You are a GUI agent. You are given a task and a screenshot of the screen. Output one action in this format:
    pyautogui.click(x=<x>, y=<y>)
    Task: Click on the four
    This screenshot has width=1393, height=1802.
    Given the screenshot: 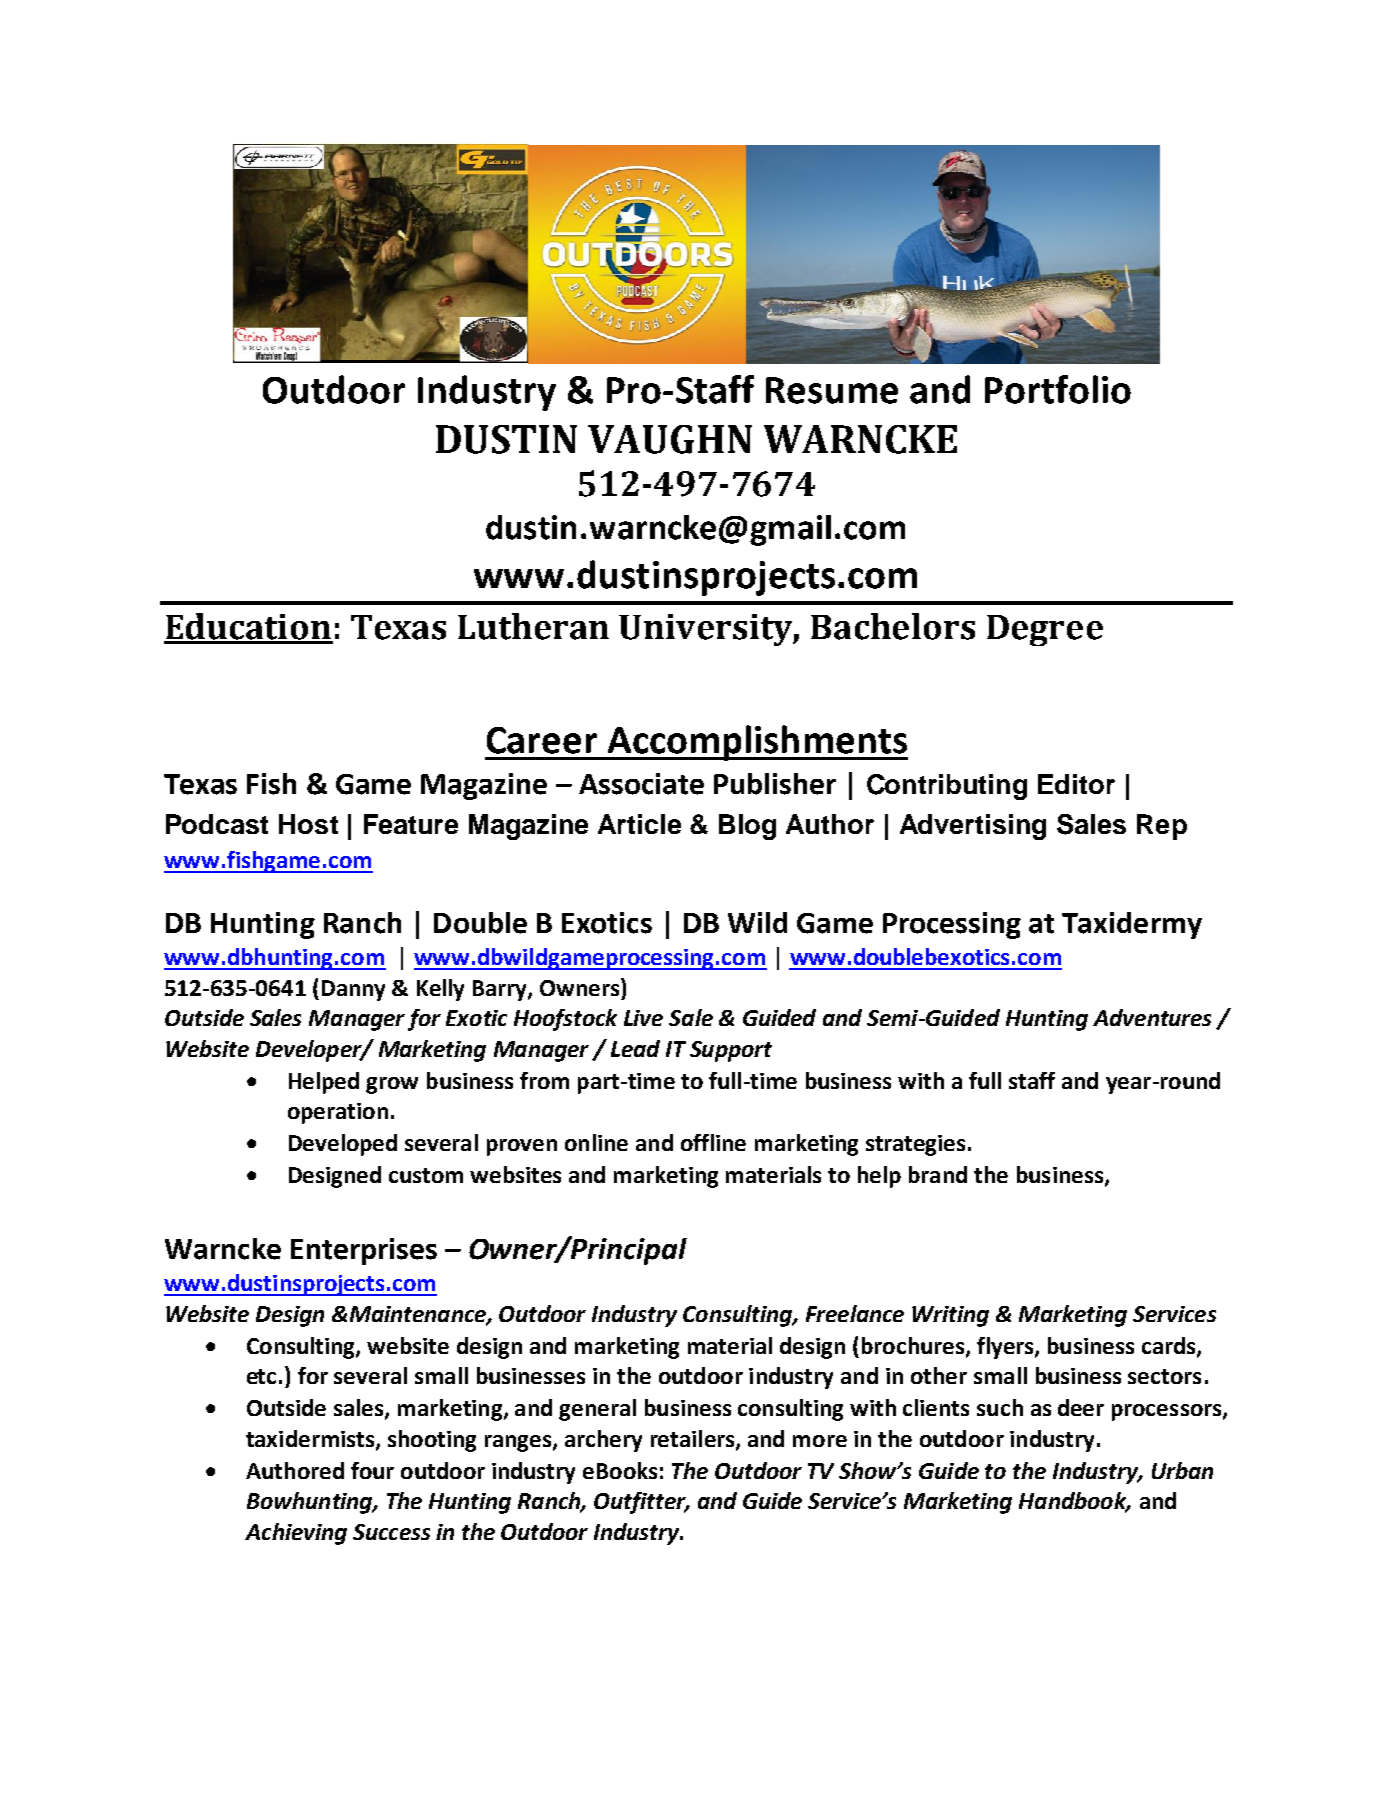 What is the action you would take?
    pyautogui.click(x=372, y=1470)
